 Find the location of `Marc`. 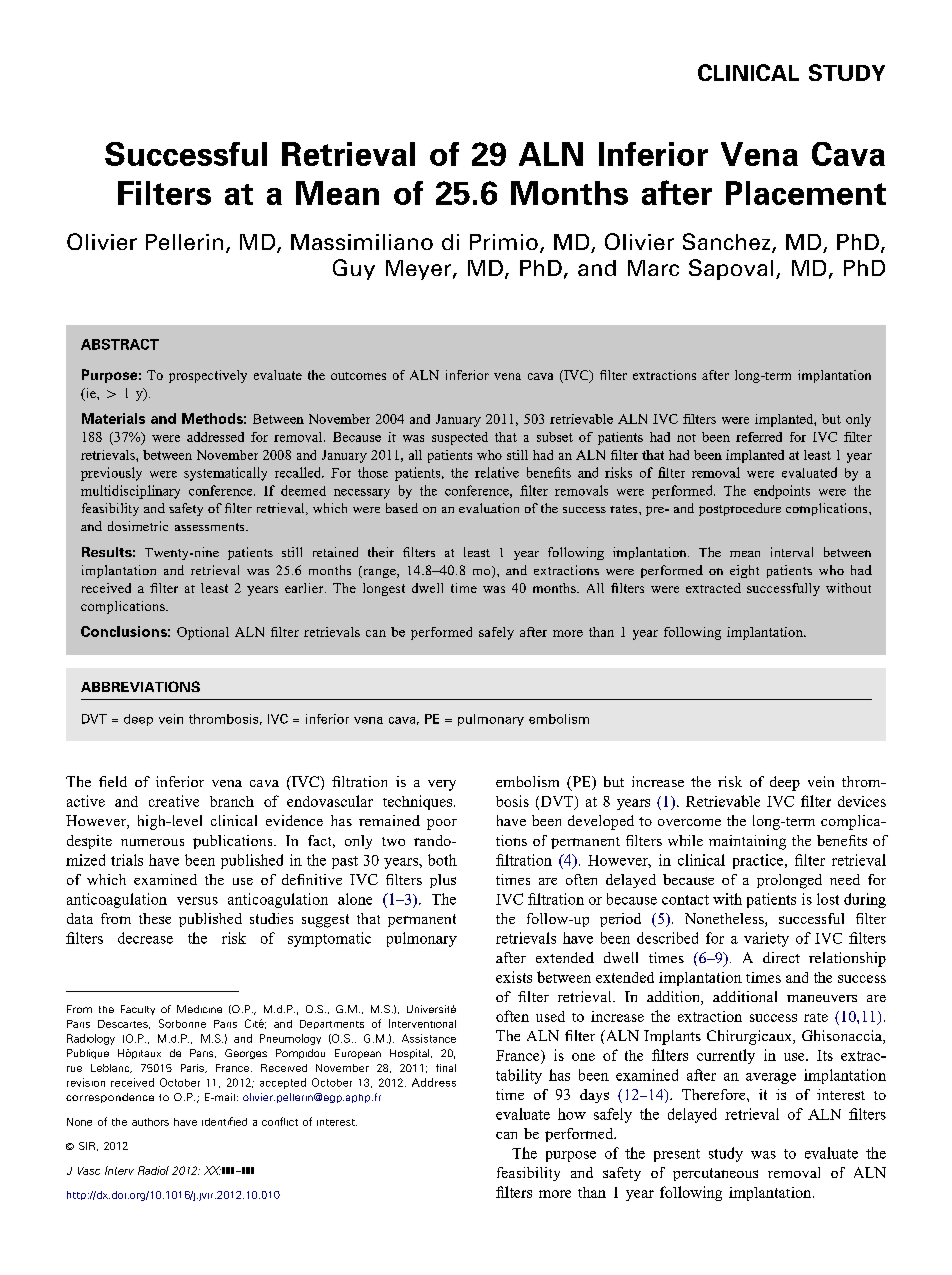

Marc is located at coordinates (653, 268).
